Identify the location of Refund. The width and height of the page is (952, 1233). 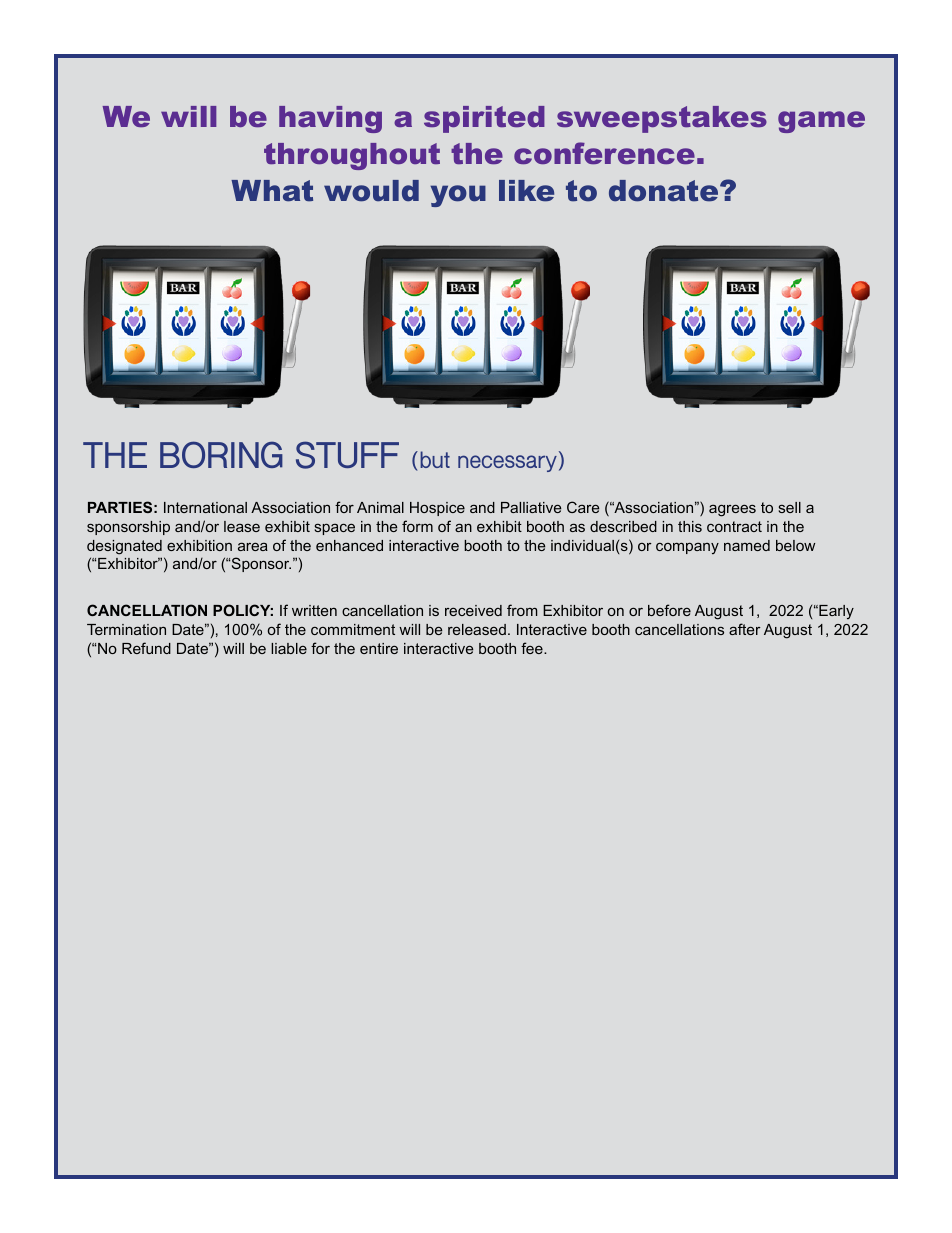
(146, 648).
